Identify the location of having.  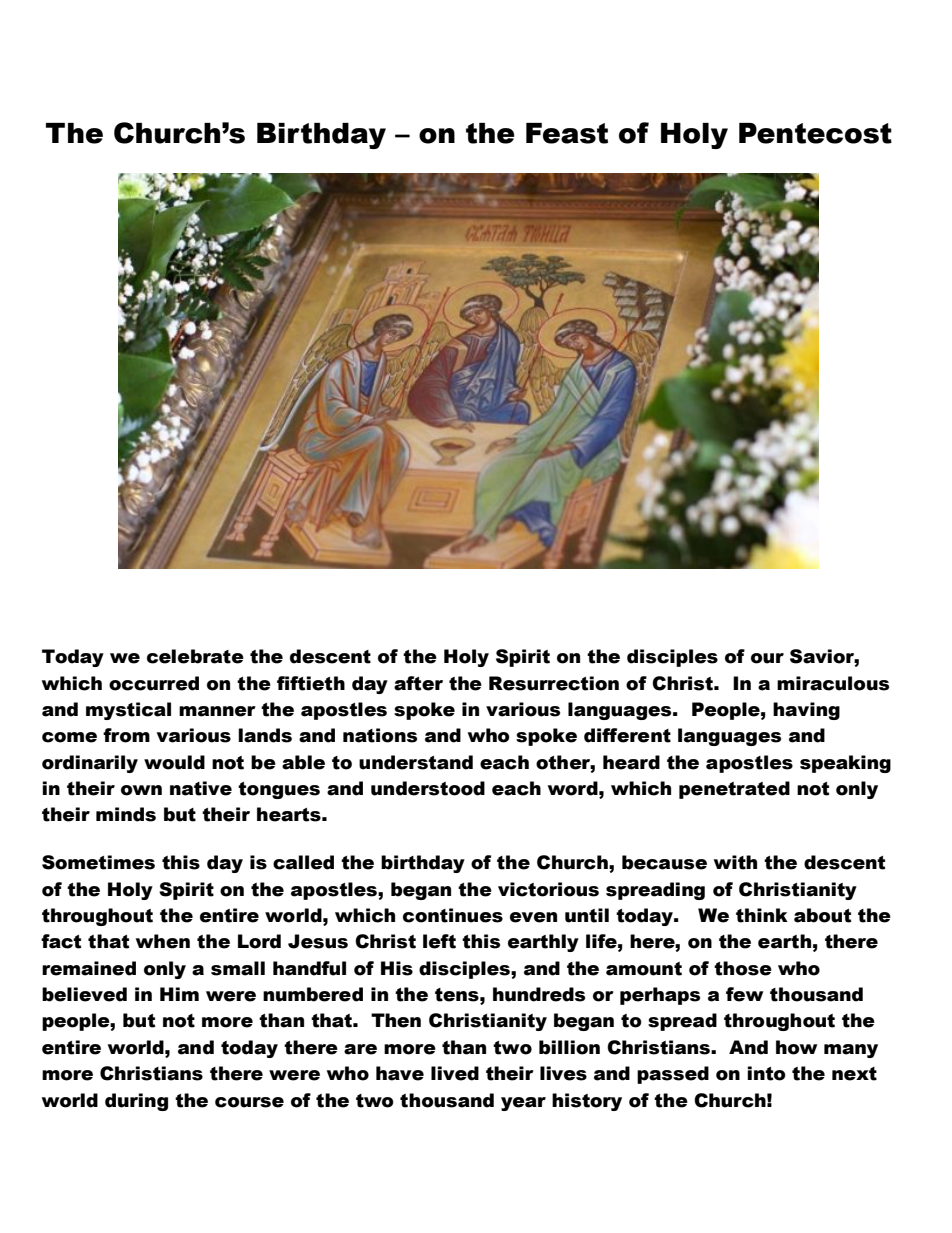
(806, 711).
